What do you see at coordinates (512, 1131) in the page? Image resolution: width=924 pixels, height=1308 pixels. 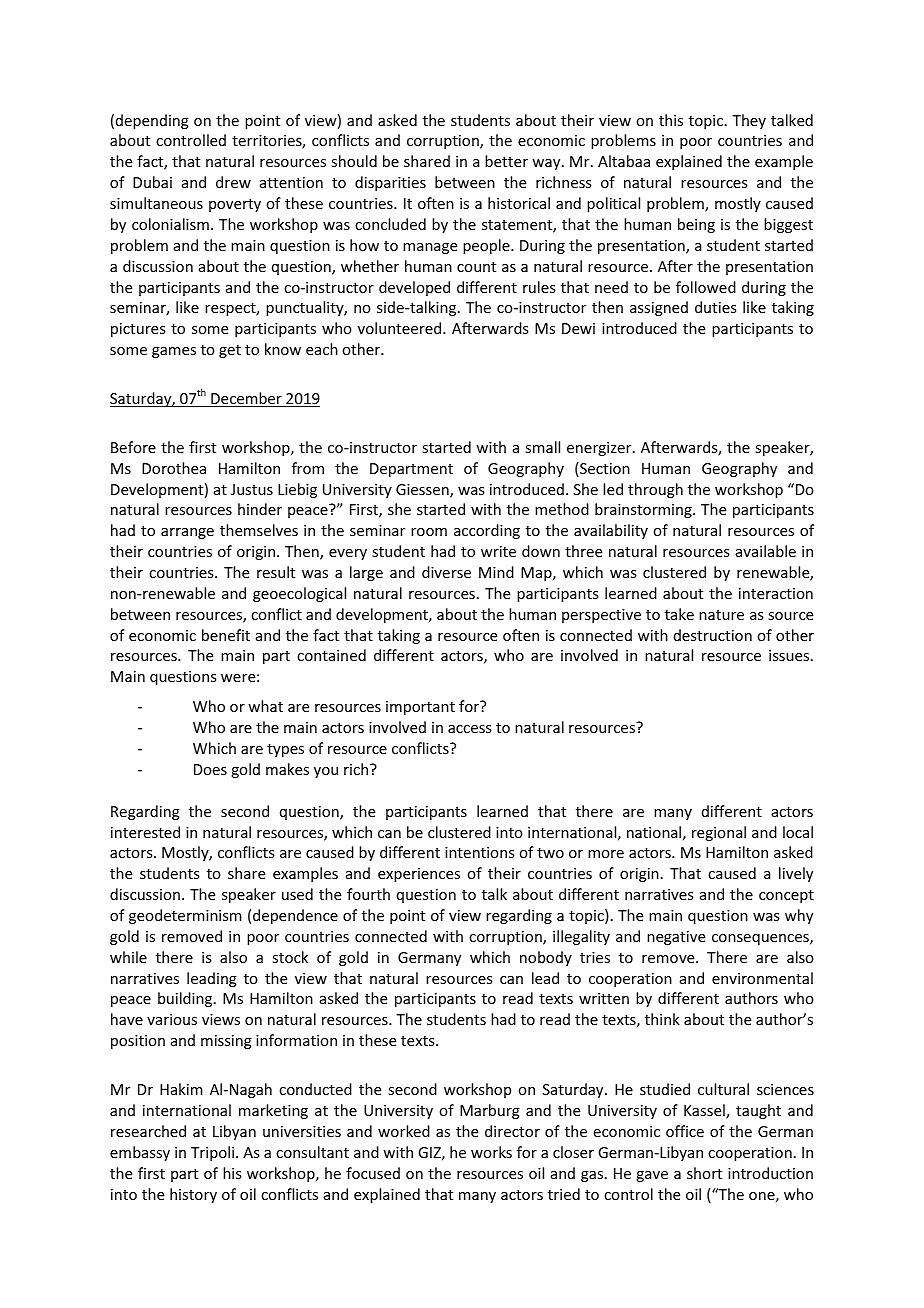 I see `director` at bounding box center [512, 1131].
